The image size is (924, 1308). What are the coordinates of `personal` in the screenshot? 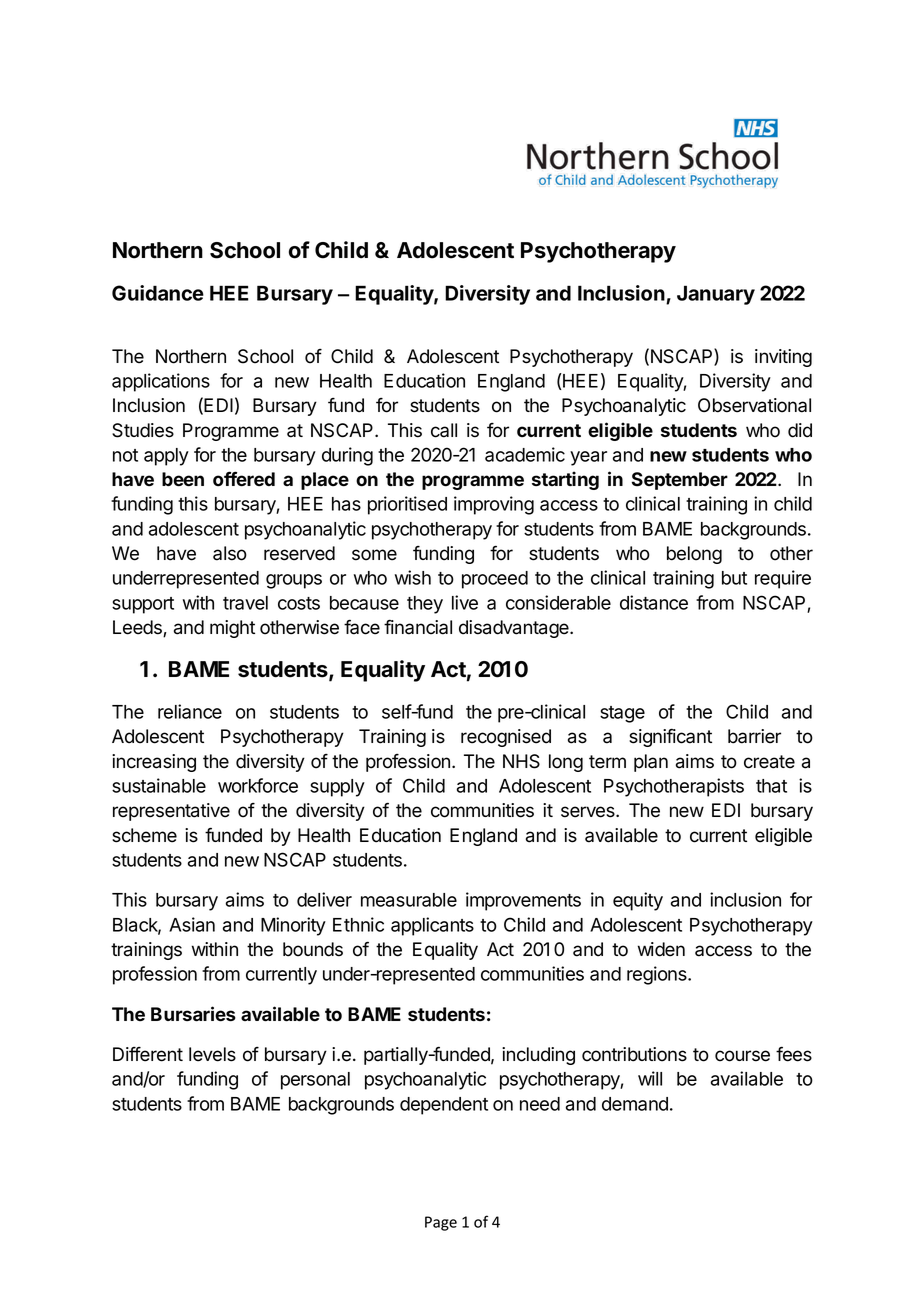 It's located at (315, 1081).
